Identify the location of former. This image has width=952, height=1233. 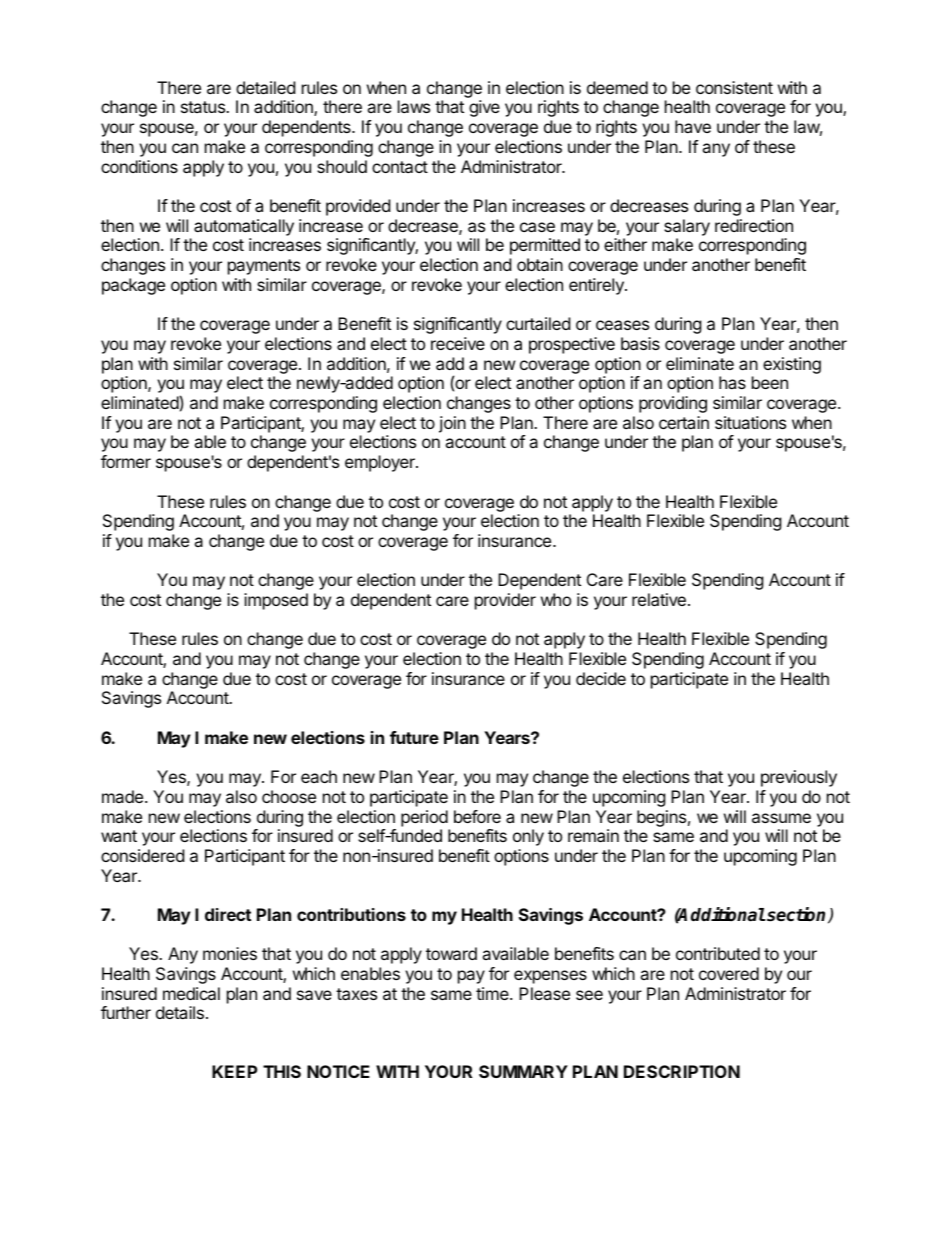
(126, 461).
